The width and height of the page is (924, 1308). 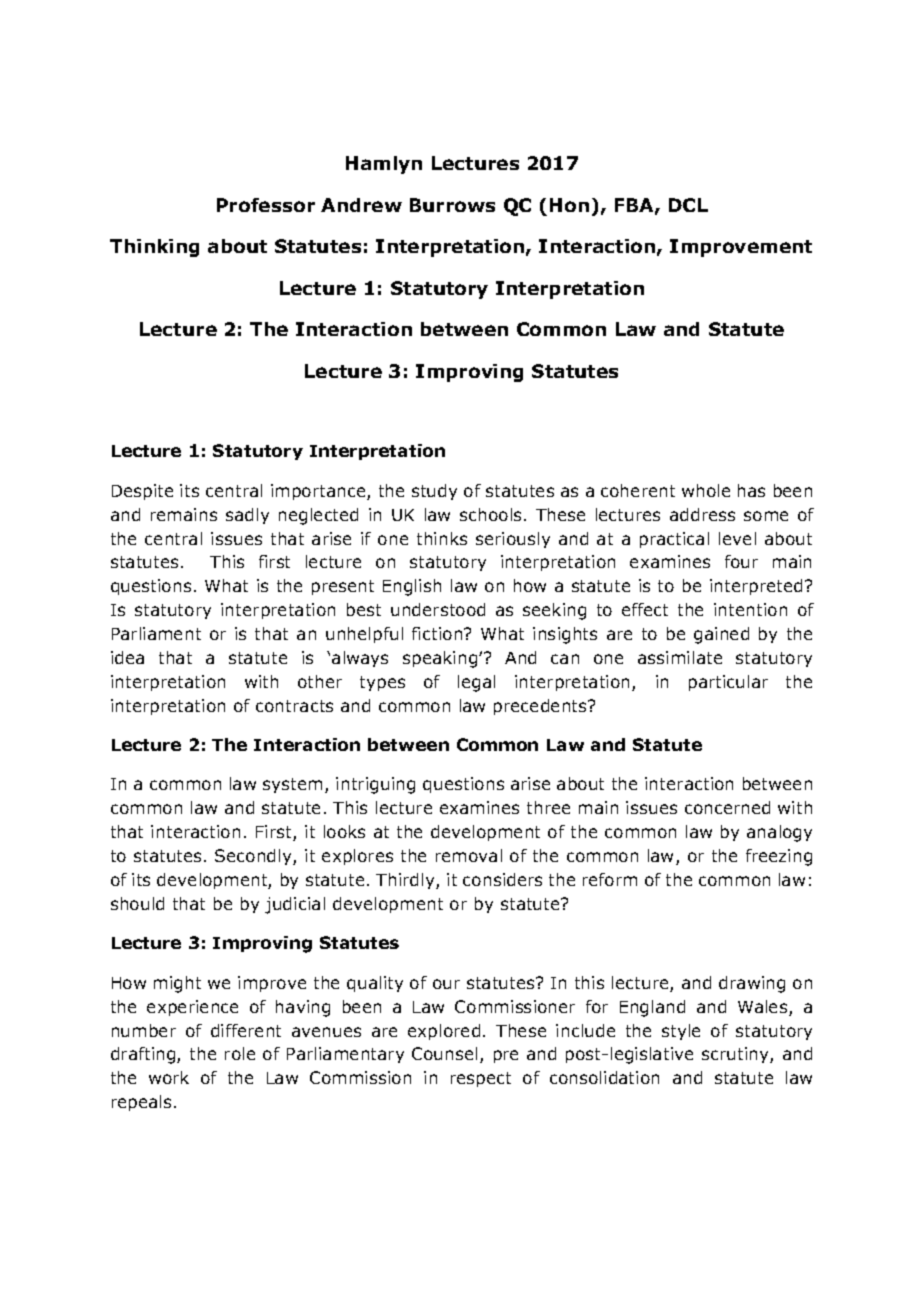 What do you see at coordinates (154, 248) in the page?
I see `Thinking` at bounding box center [154, 248].
